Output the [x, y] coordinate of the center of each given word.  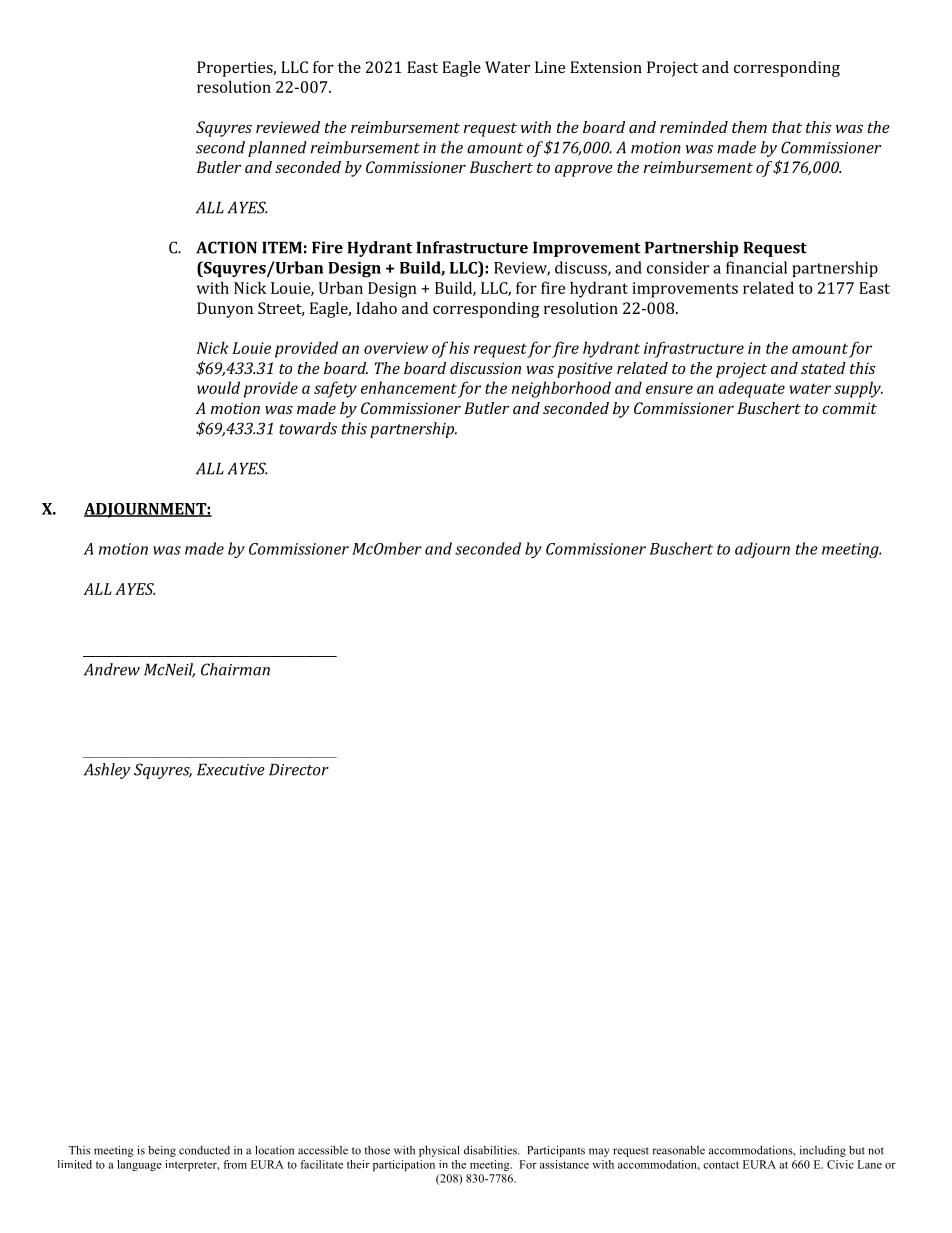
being [162, 1151]
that [787, 127]
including [823, 1151]
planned [277, 149]
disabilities [491, 1150]
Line [550, 67]
